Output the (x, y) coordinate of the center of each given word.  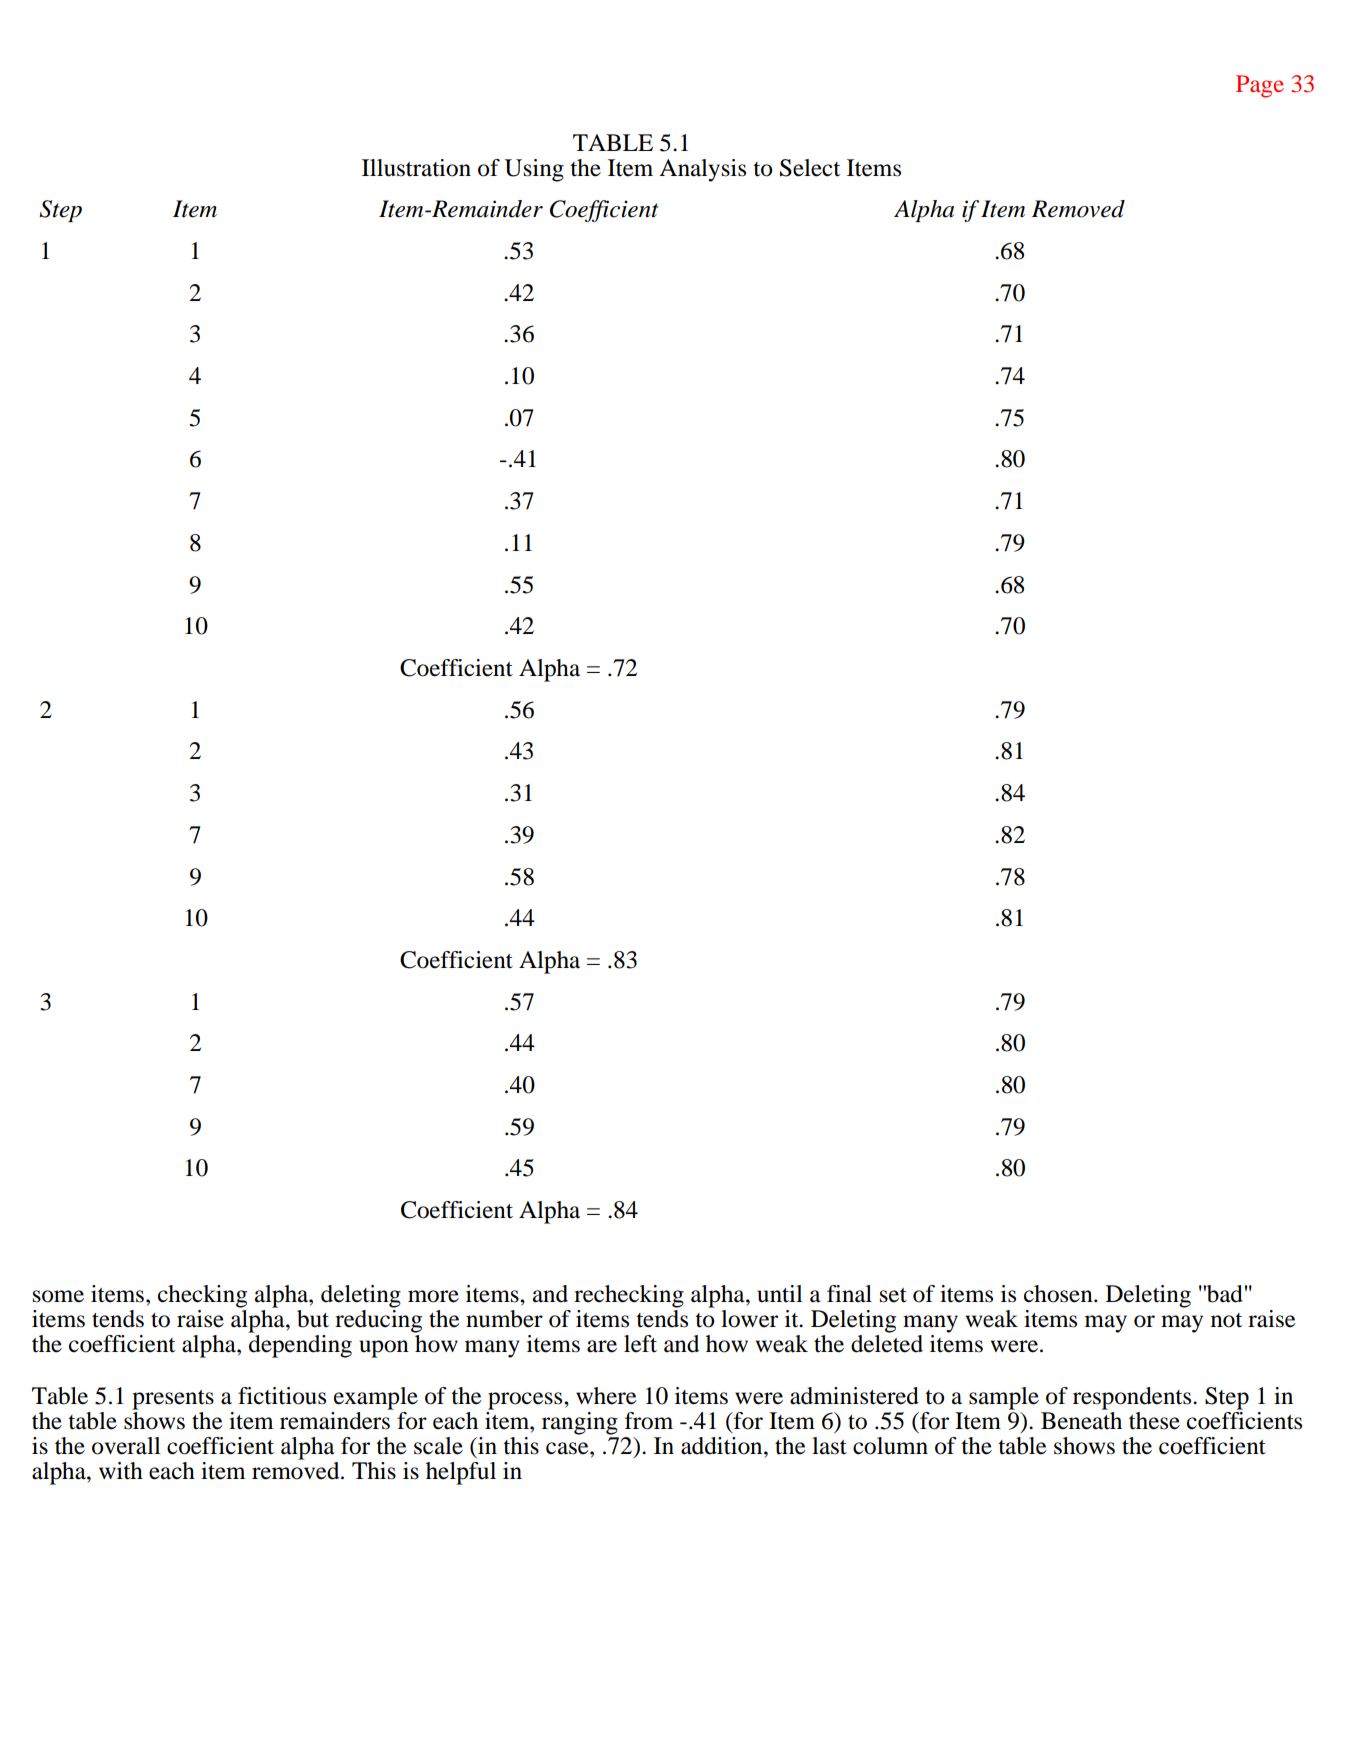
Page (1260, 86)
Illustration (416, 168)
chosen (1059, 1294)
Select (810, 168)
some (58, 1296)
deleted (887, 1342)
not (1226, 1320)
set (893, 1295)
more (433, 1296)
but (313, 1319)
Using (534, 170)
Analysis (702, 170)
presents (173, 1400)
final (849, 1294)
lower (749, 1319)
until (780, 1294)
